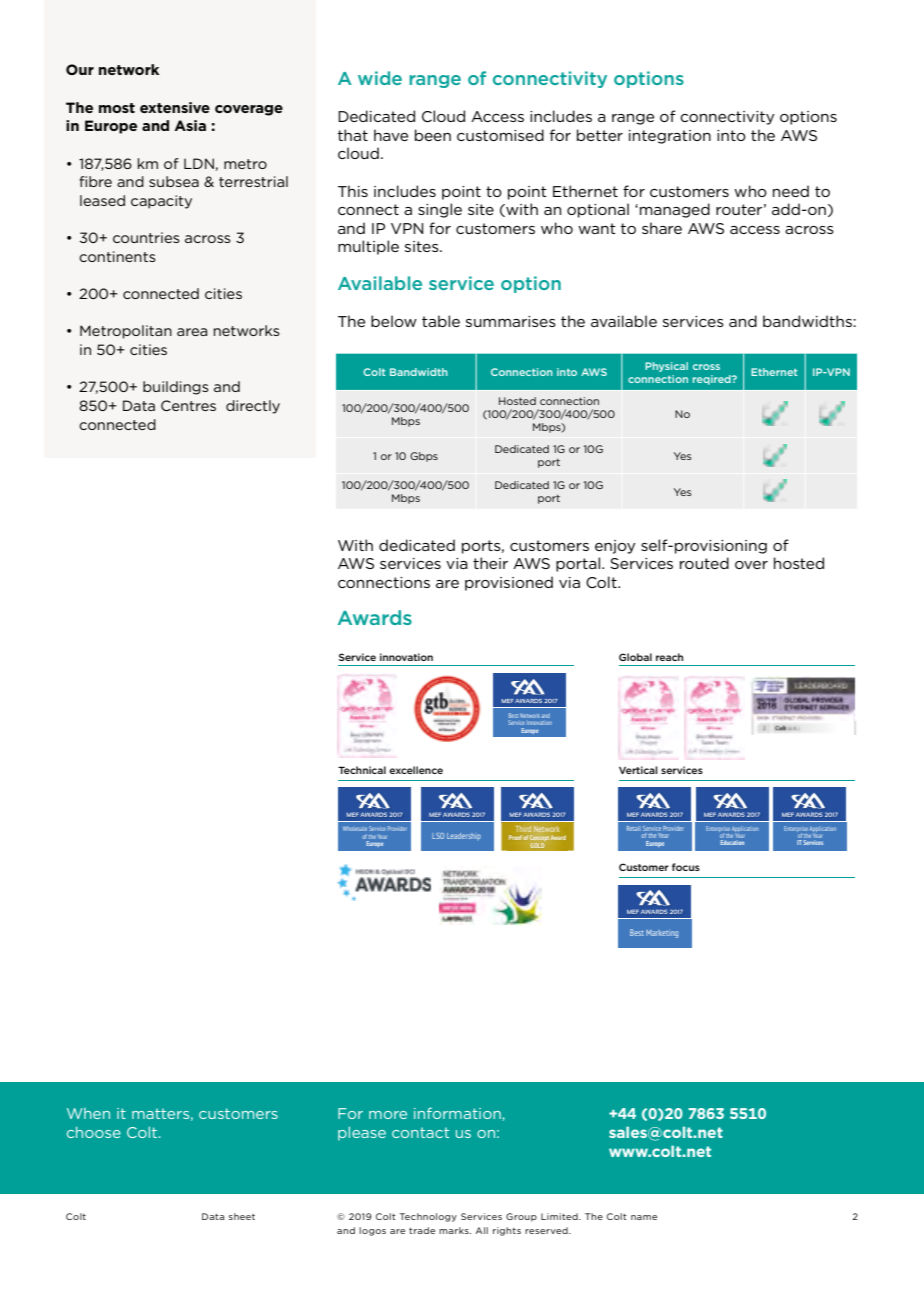 The image size is (924, 1308). I want to click on been, so click(433, 135).
